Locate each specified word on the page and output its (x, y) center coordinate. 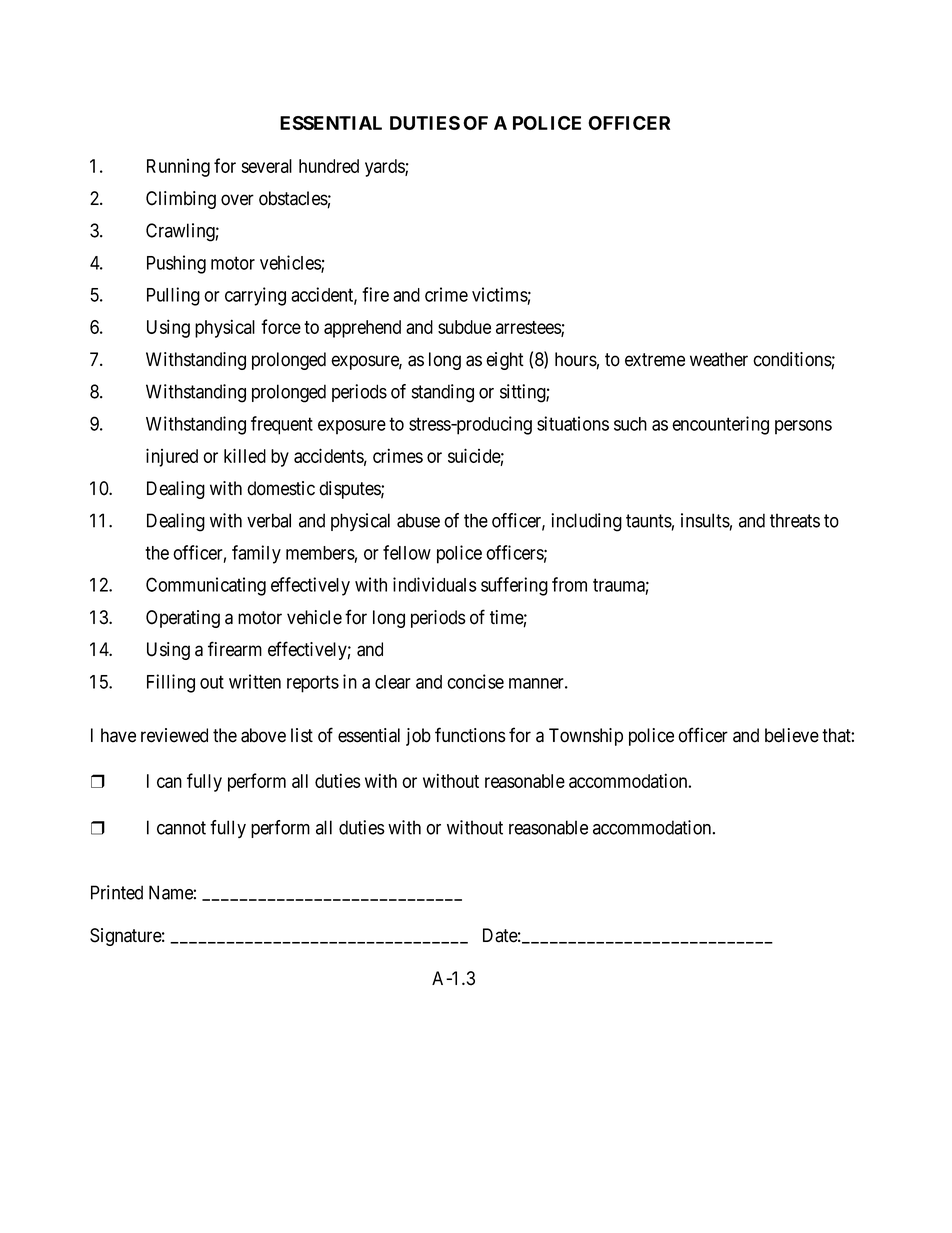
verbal (269, 520)
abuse (418, 520)
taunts (649, 521)
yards (385, 168)
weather (719, 359)
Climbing (181, 200)
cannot (181, 828)
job (418, 737)
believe (792, 735)
